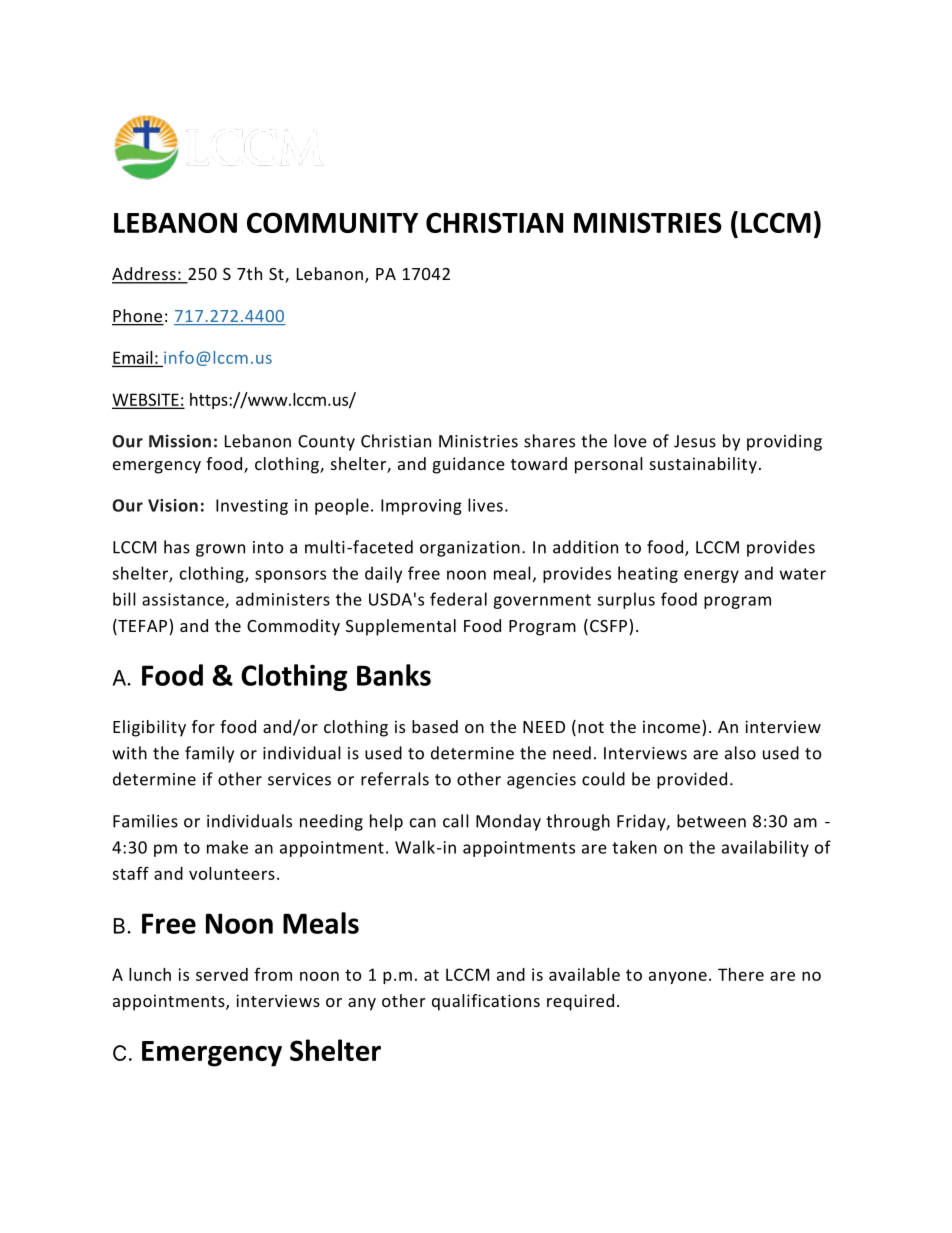 The image size is (952, 1233). What do you see at coordinates (711, 576) in the screenshot?
I see `energy` at bounding box center [711, 576].
